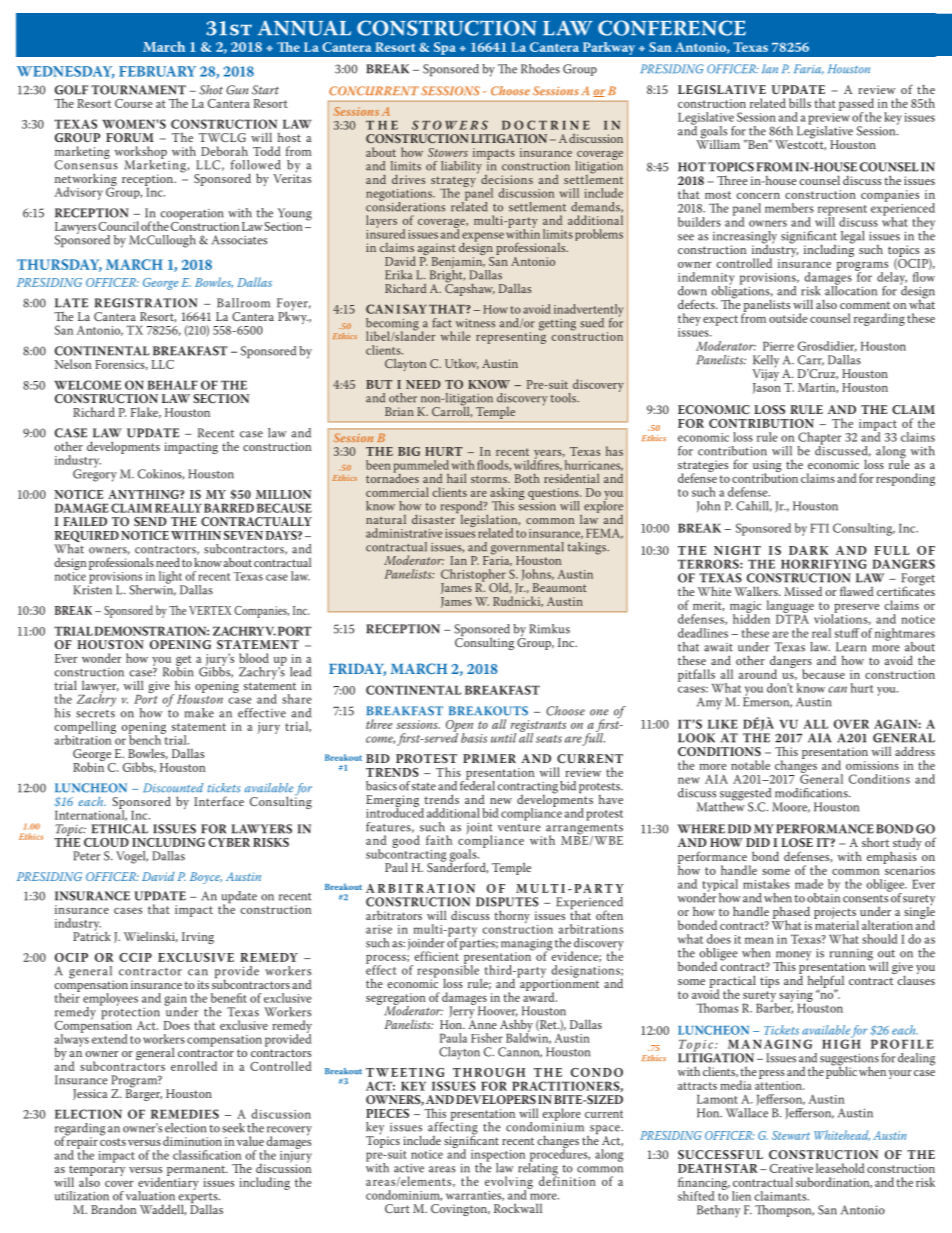 The image size is (952, 1233). What do you see at coordinates (507, 902) in the image?
I see `DISPUTES` at bounding box center [507, 902].
